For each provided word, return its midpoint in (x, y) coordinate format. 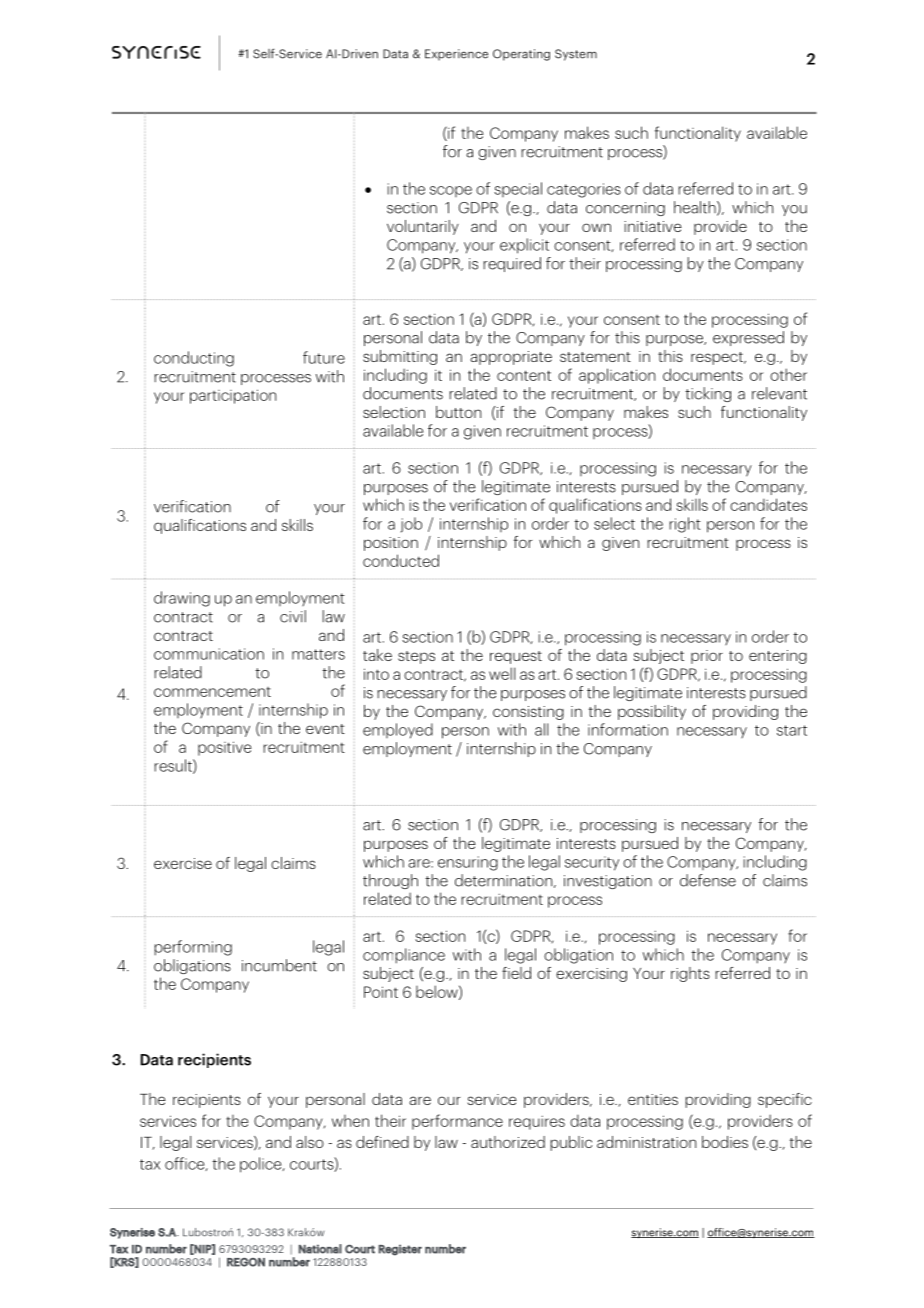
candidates (768, 504)
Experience (456, 55)
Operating (521, 55)
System (576, 55)
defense (708, 880)
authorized (508, 1142)
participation (233, 396)
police (262, 1165)
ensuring (468, 863)
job (411, 525)
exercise (183, 863)
